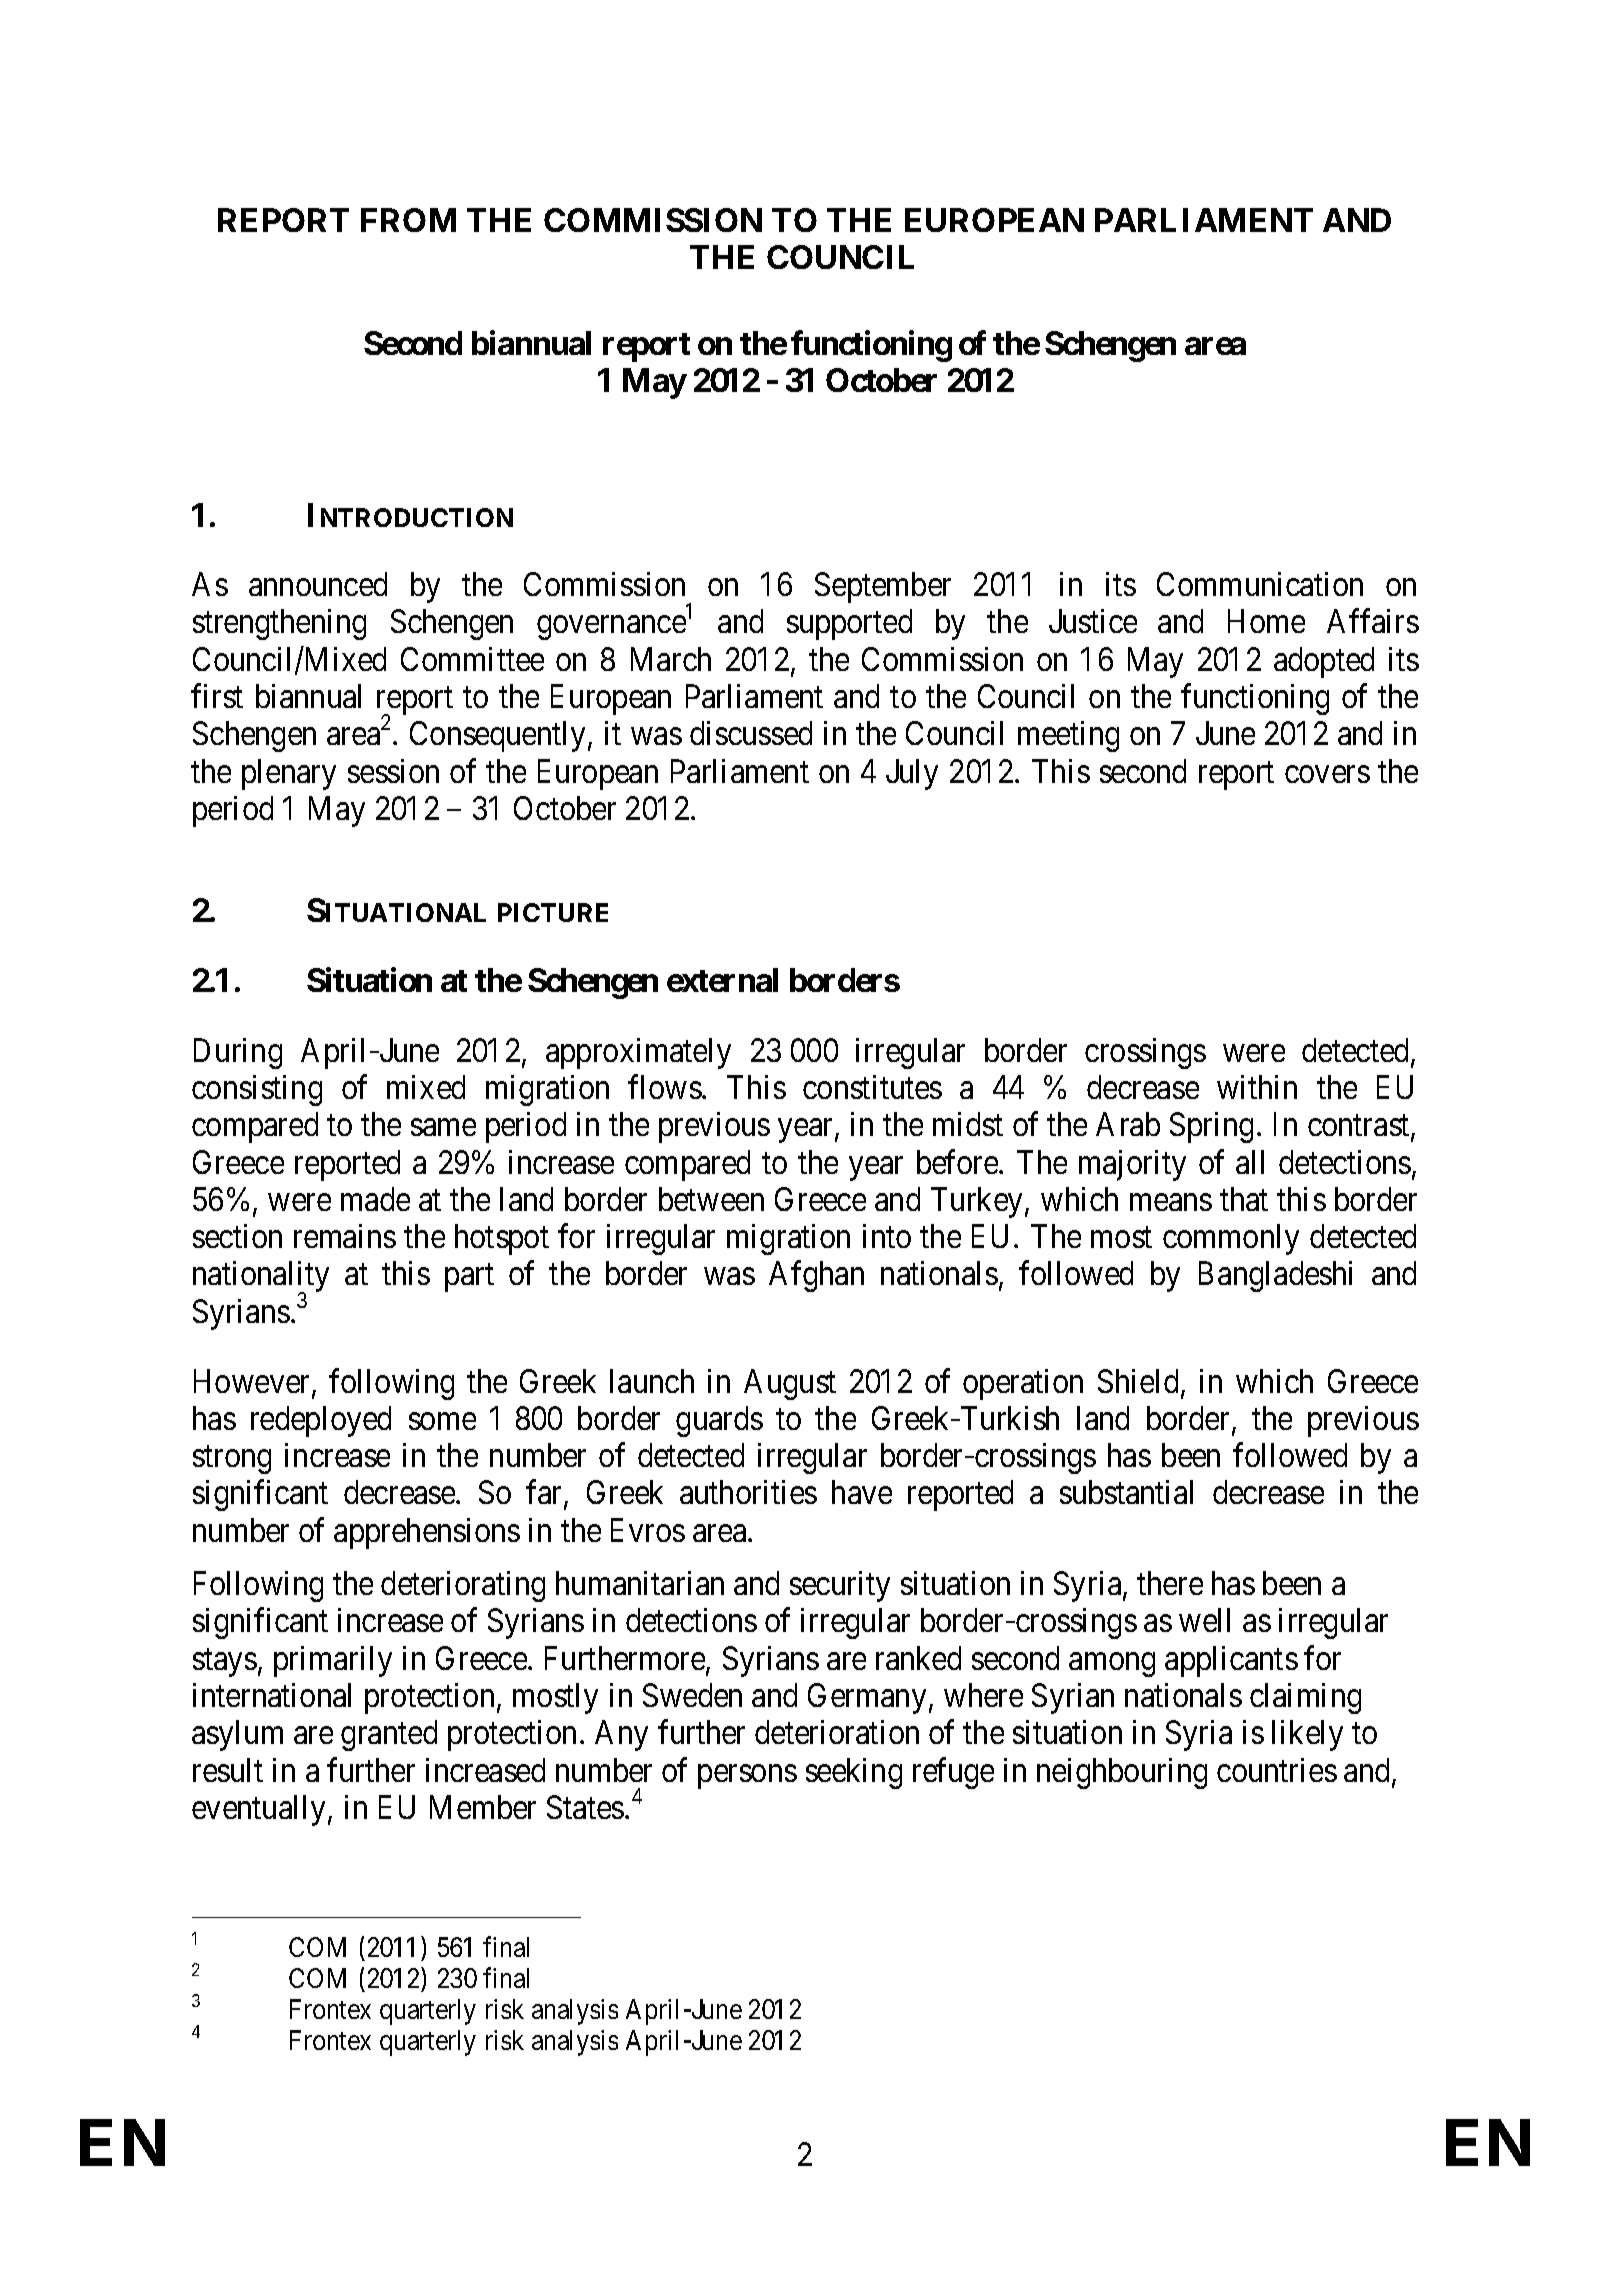 The image size is (1609, 2276). What do you see at coordinates (1260, 584) in the image?
I see `Communication` at bounding box center [1260, 584].
